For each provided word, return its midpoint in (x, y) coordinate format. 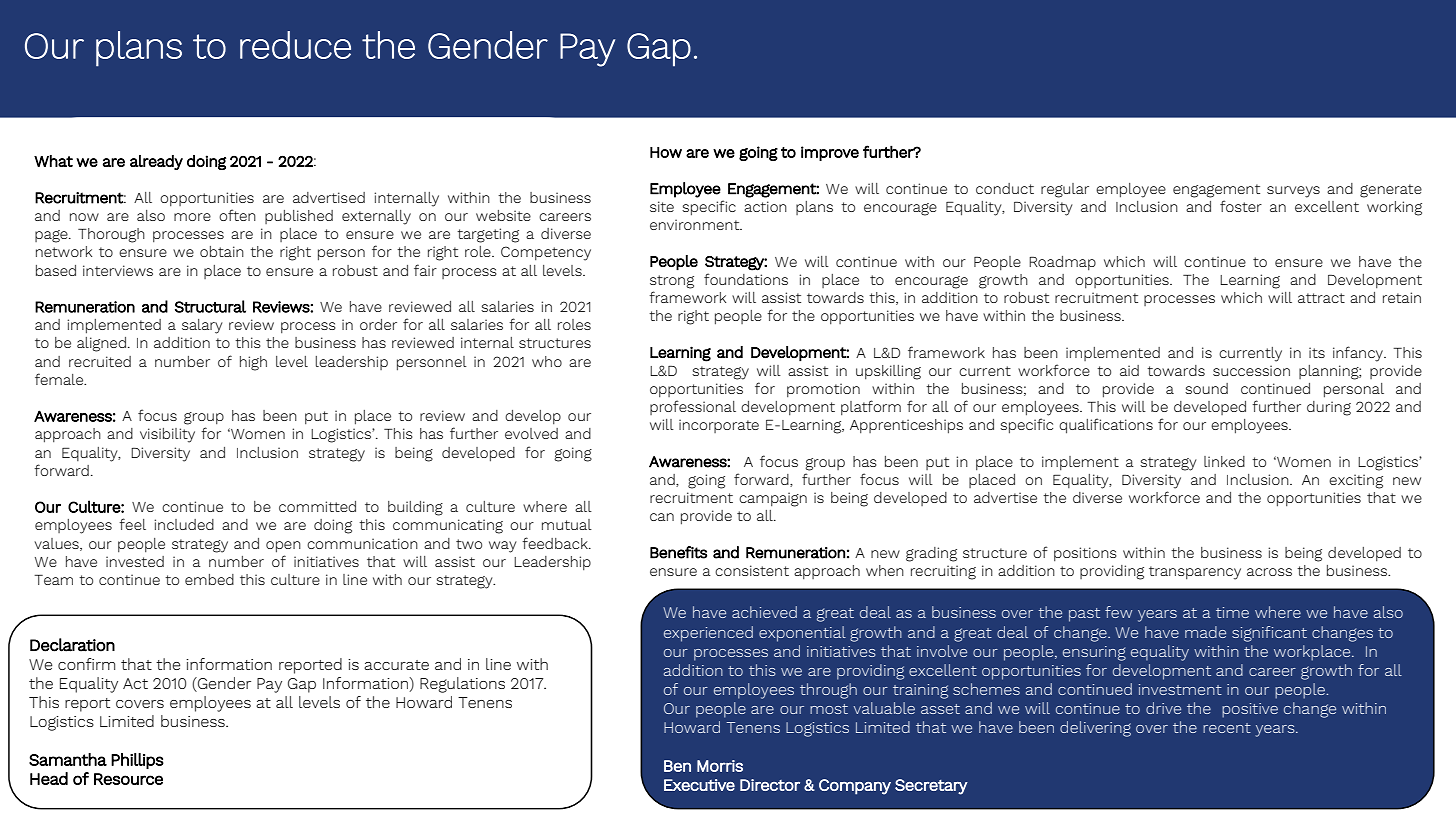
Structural (210, 306)
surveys (1293, 192)
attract (1321, 298)
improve (830, 153)
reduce (295, 45)
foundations (746, 279)
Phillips (137, 761)
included (184, 524)
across (1269, 572)
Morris (720, 766)
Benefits (678, 552)
